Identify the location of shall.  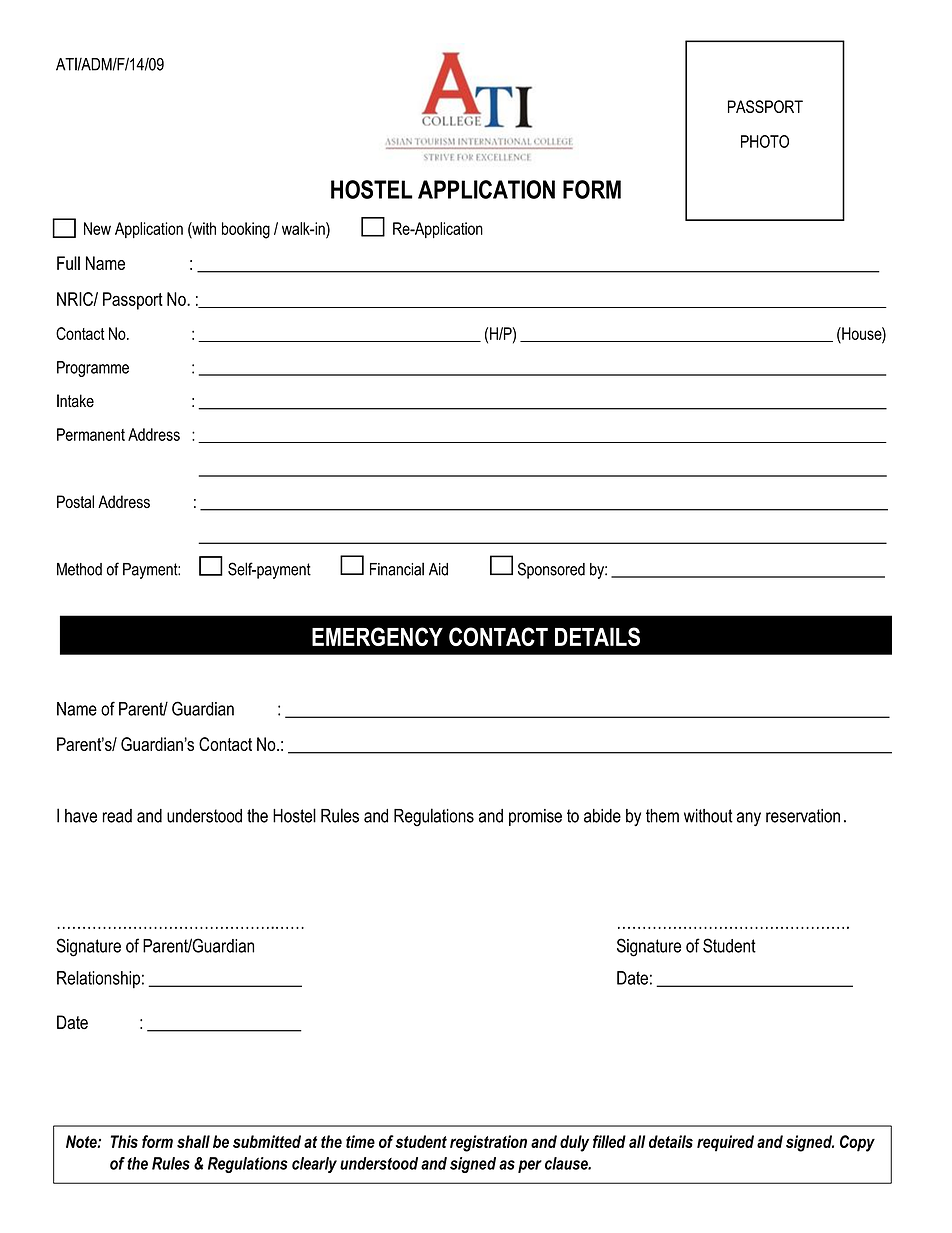
(193, 1141).
